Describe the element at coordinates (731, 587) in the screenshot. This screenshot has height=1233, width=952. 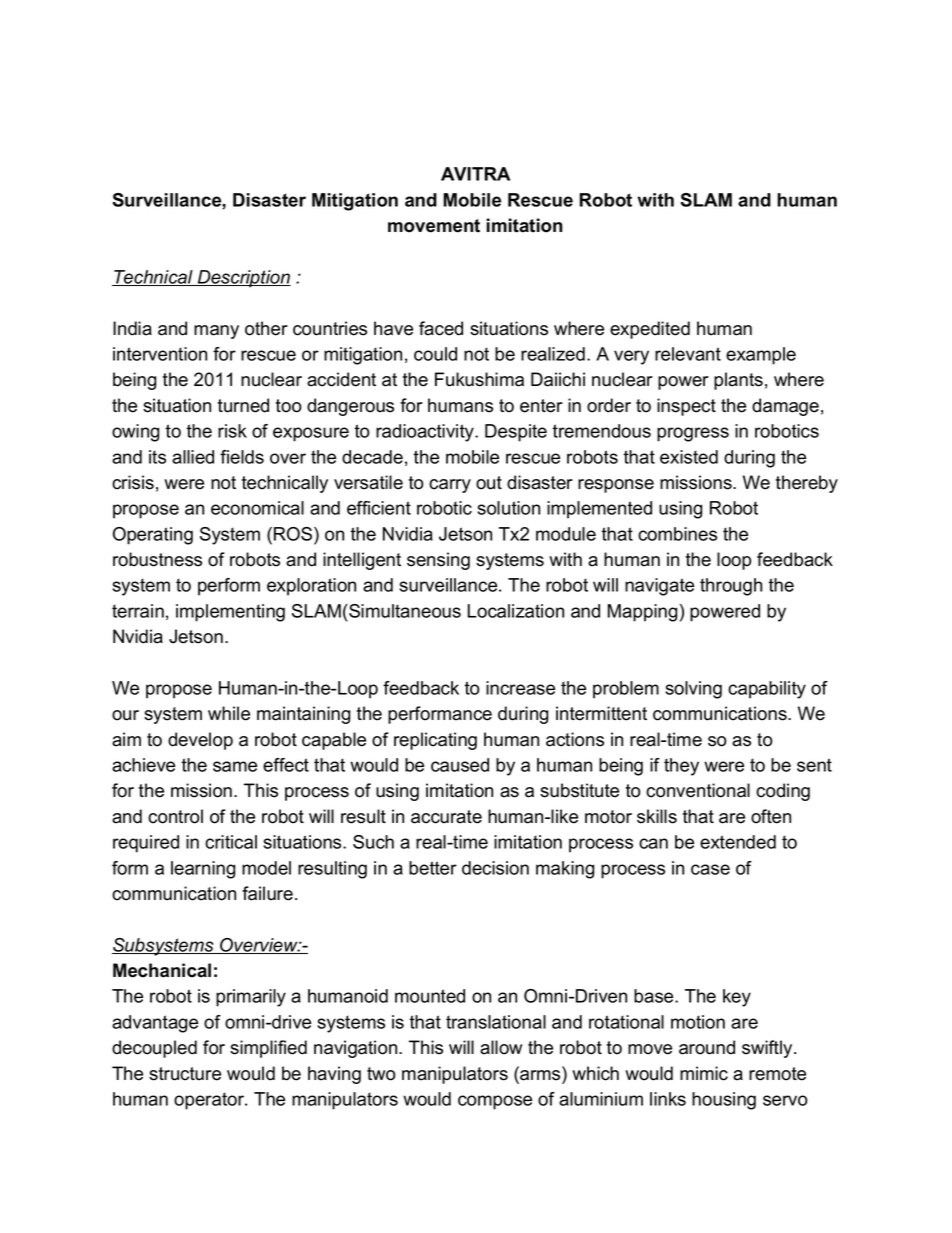
I see `through` at that location.
